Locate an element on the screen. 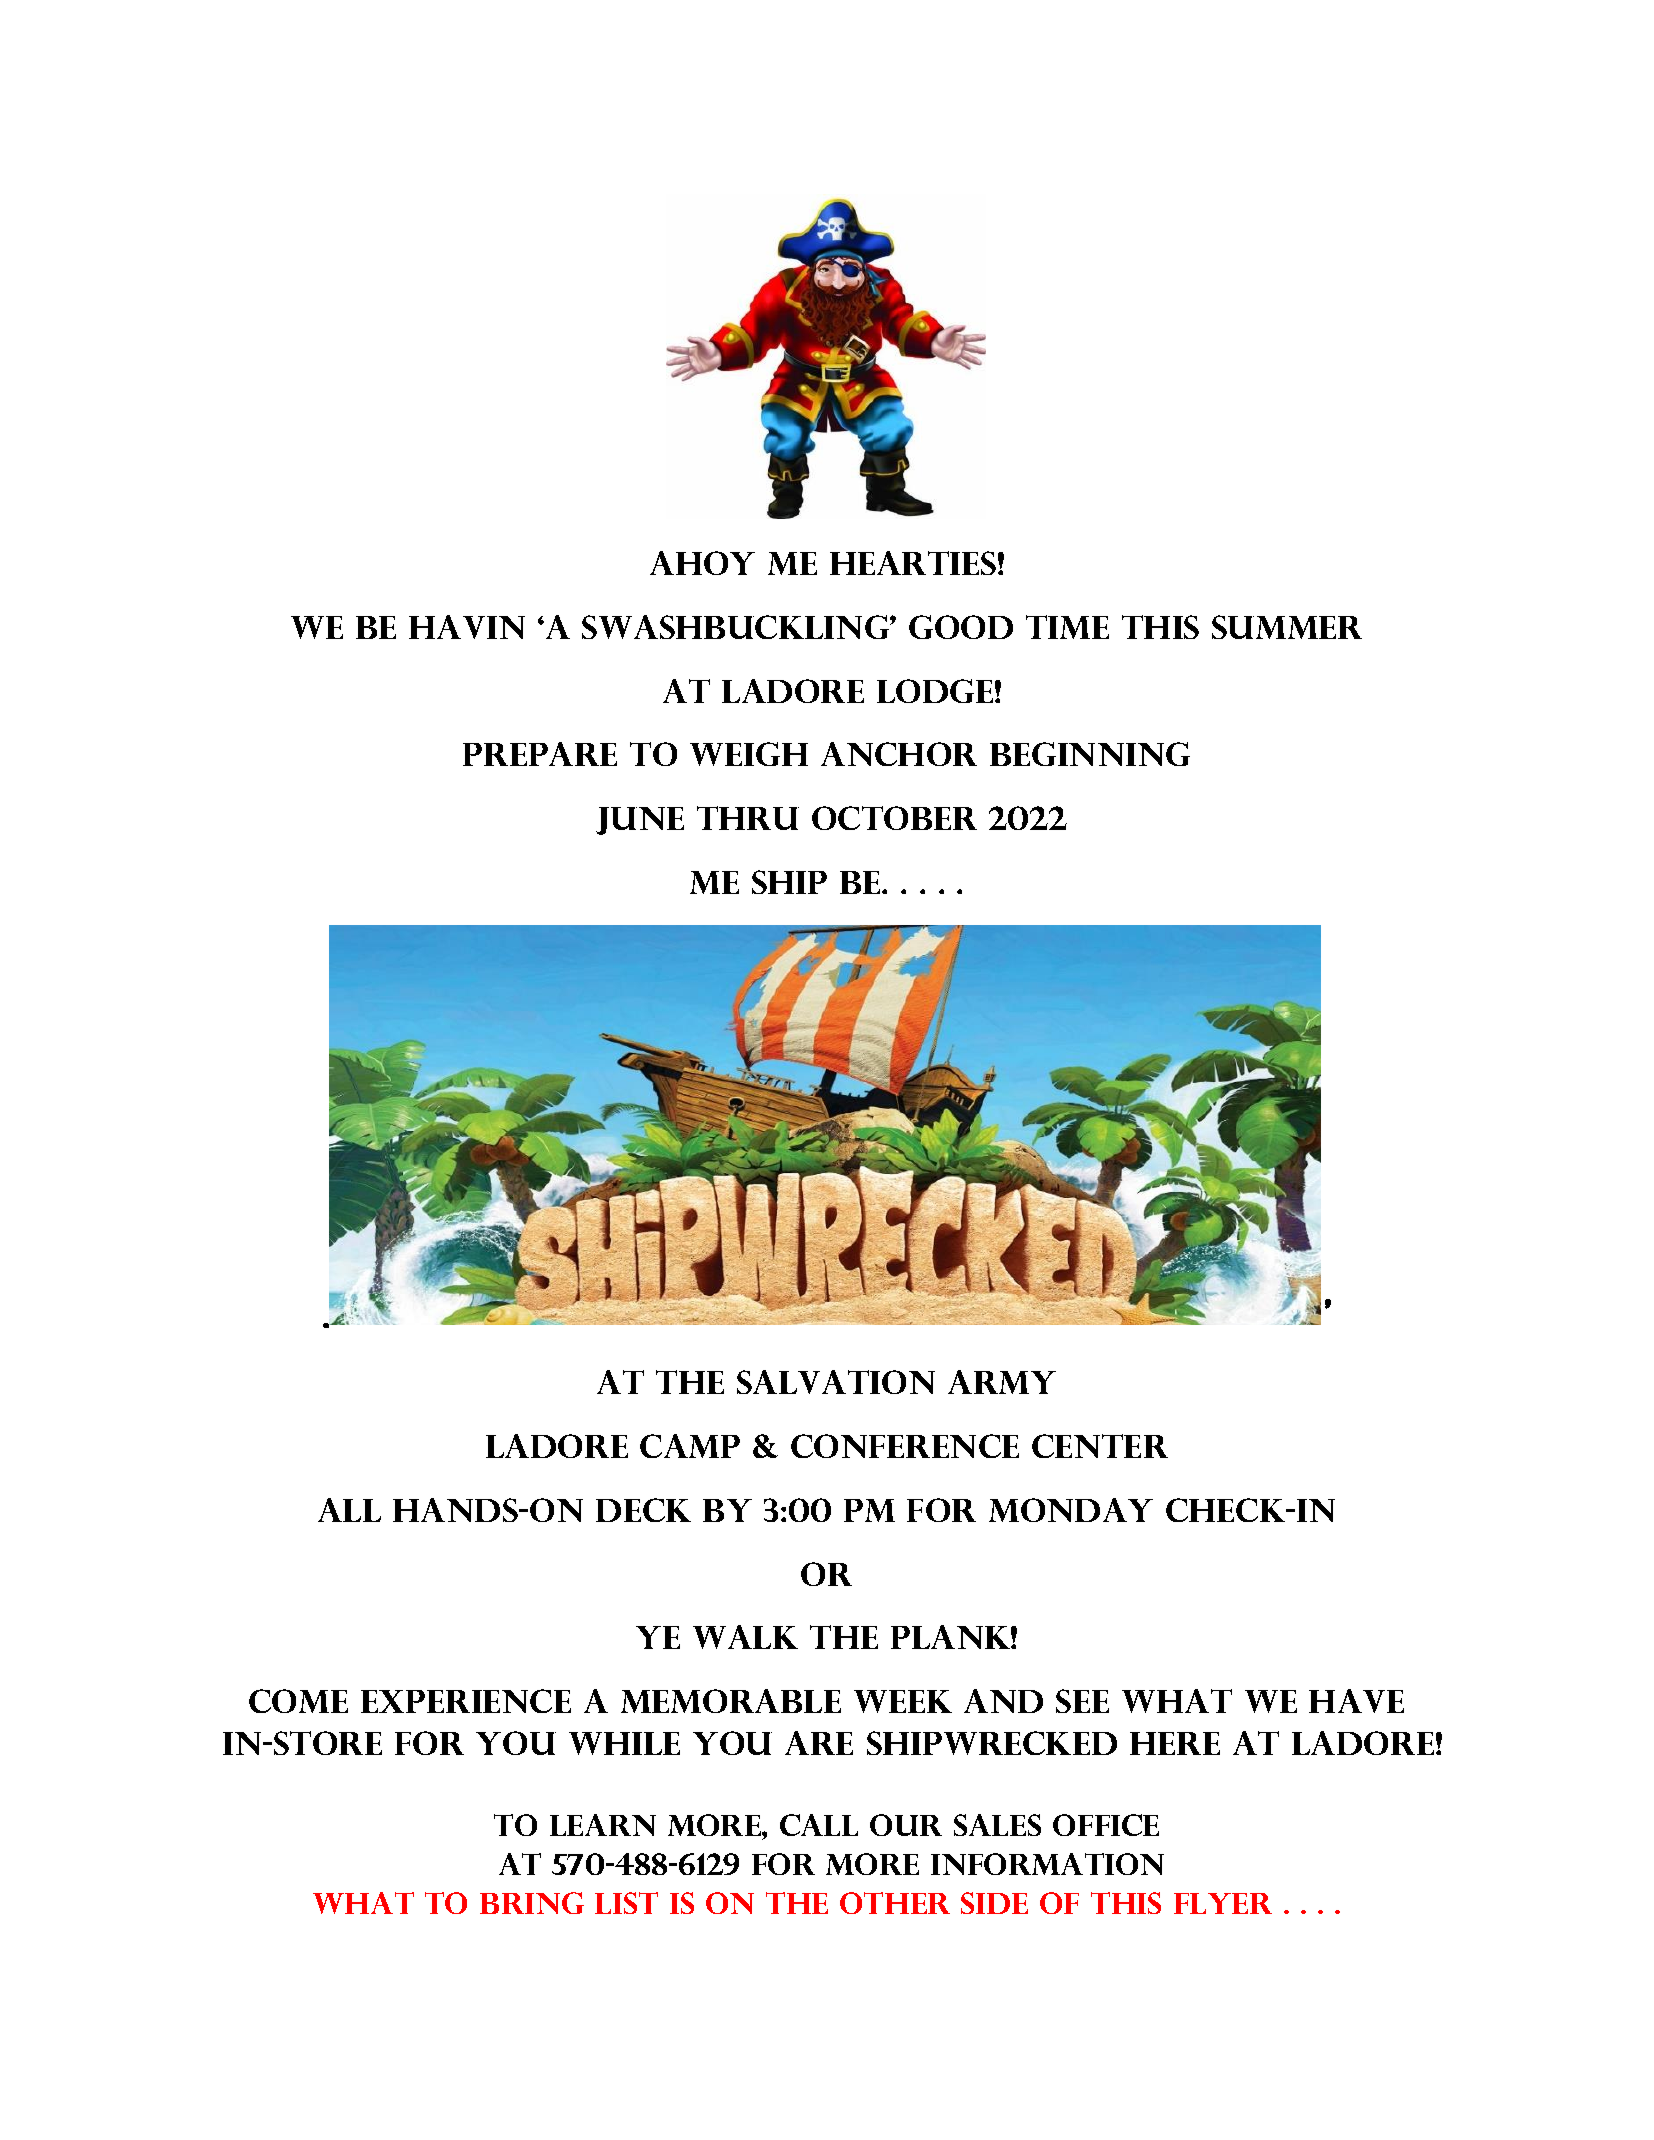 This screenshot has height=2140, width=1654. CENTER is located at coordinates (1100, 1446).
